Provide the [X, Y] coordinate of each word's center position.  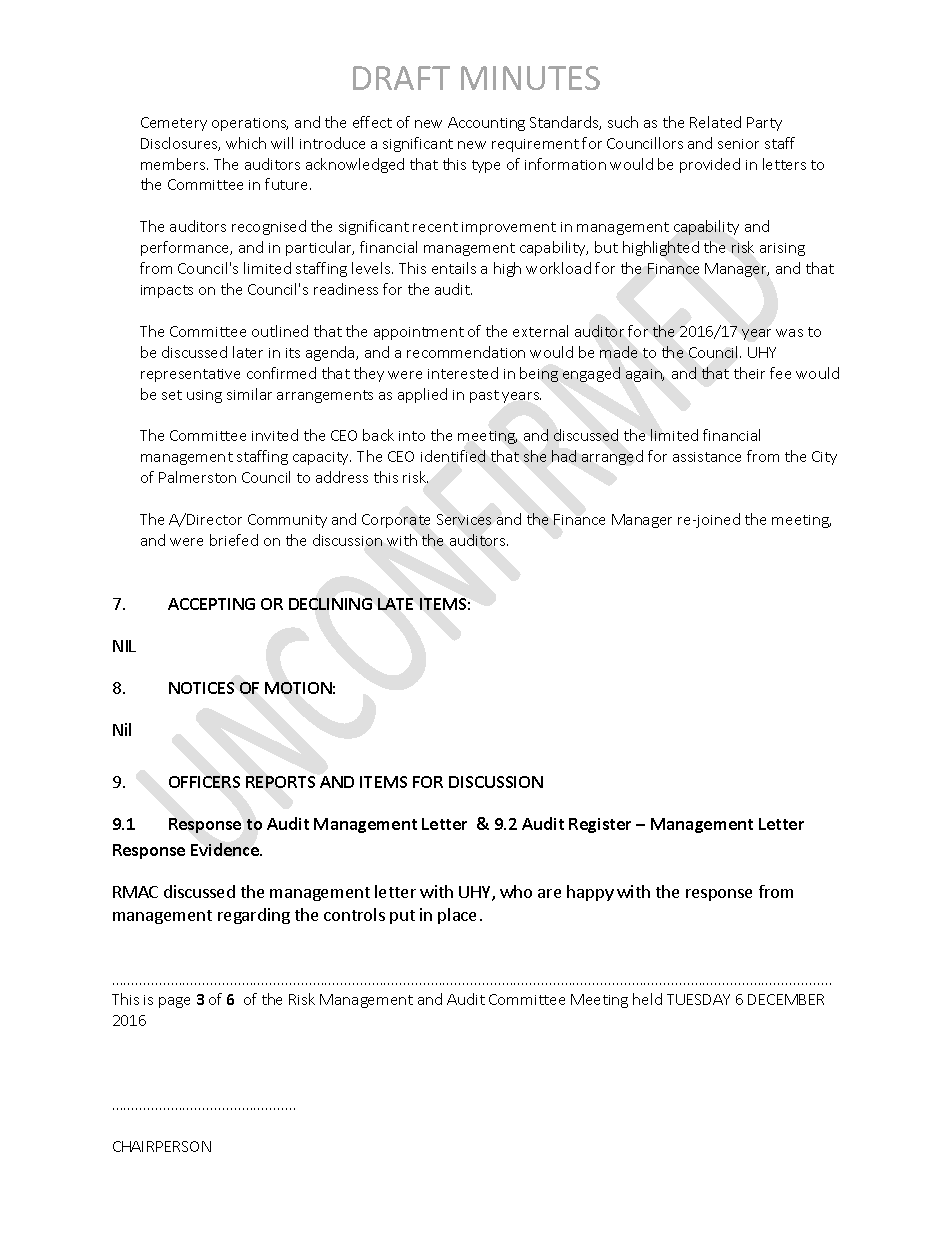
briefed [234, 540]
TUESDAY [698, 999]
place [457, 916]
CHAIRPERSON [162, 1146]
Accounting [486, 124]
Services [464, 519]
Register [600, 825]
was [789, 333]
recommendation [466, 352]
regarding [254, 916]
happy [590, 893]
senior [738, 144]
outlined [280, 331]
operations [250, 124]
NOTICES [201, 688]
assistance [707, 457]
